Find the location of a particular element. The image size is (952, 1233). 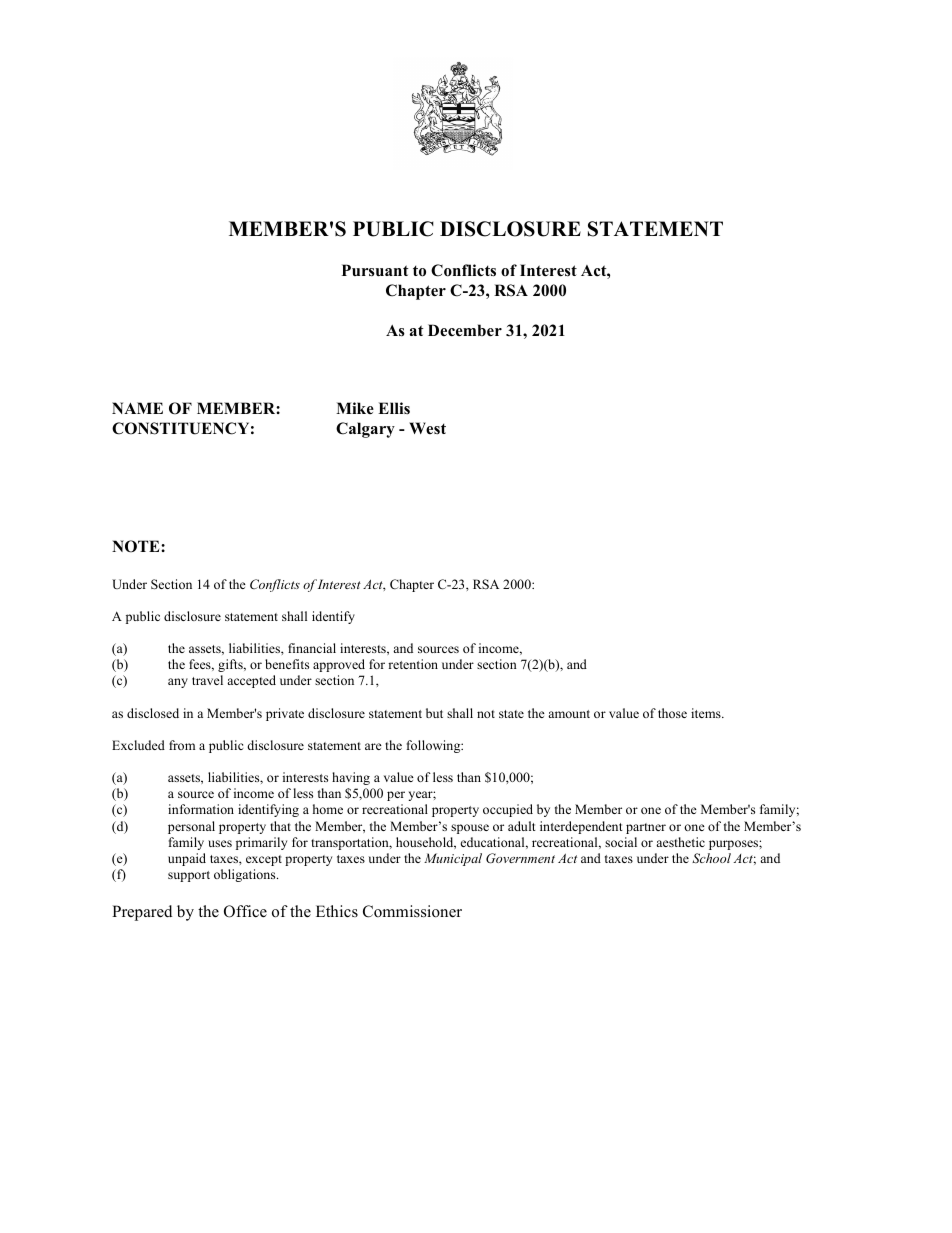

retention is located at coordinates (413, 664).
